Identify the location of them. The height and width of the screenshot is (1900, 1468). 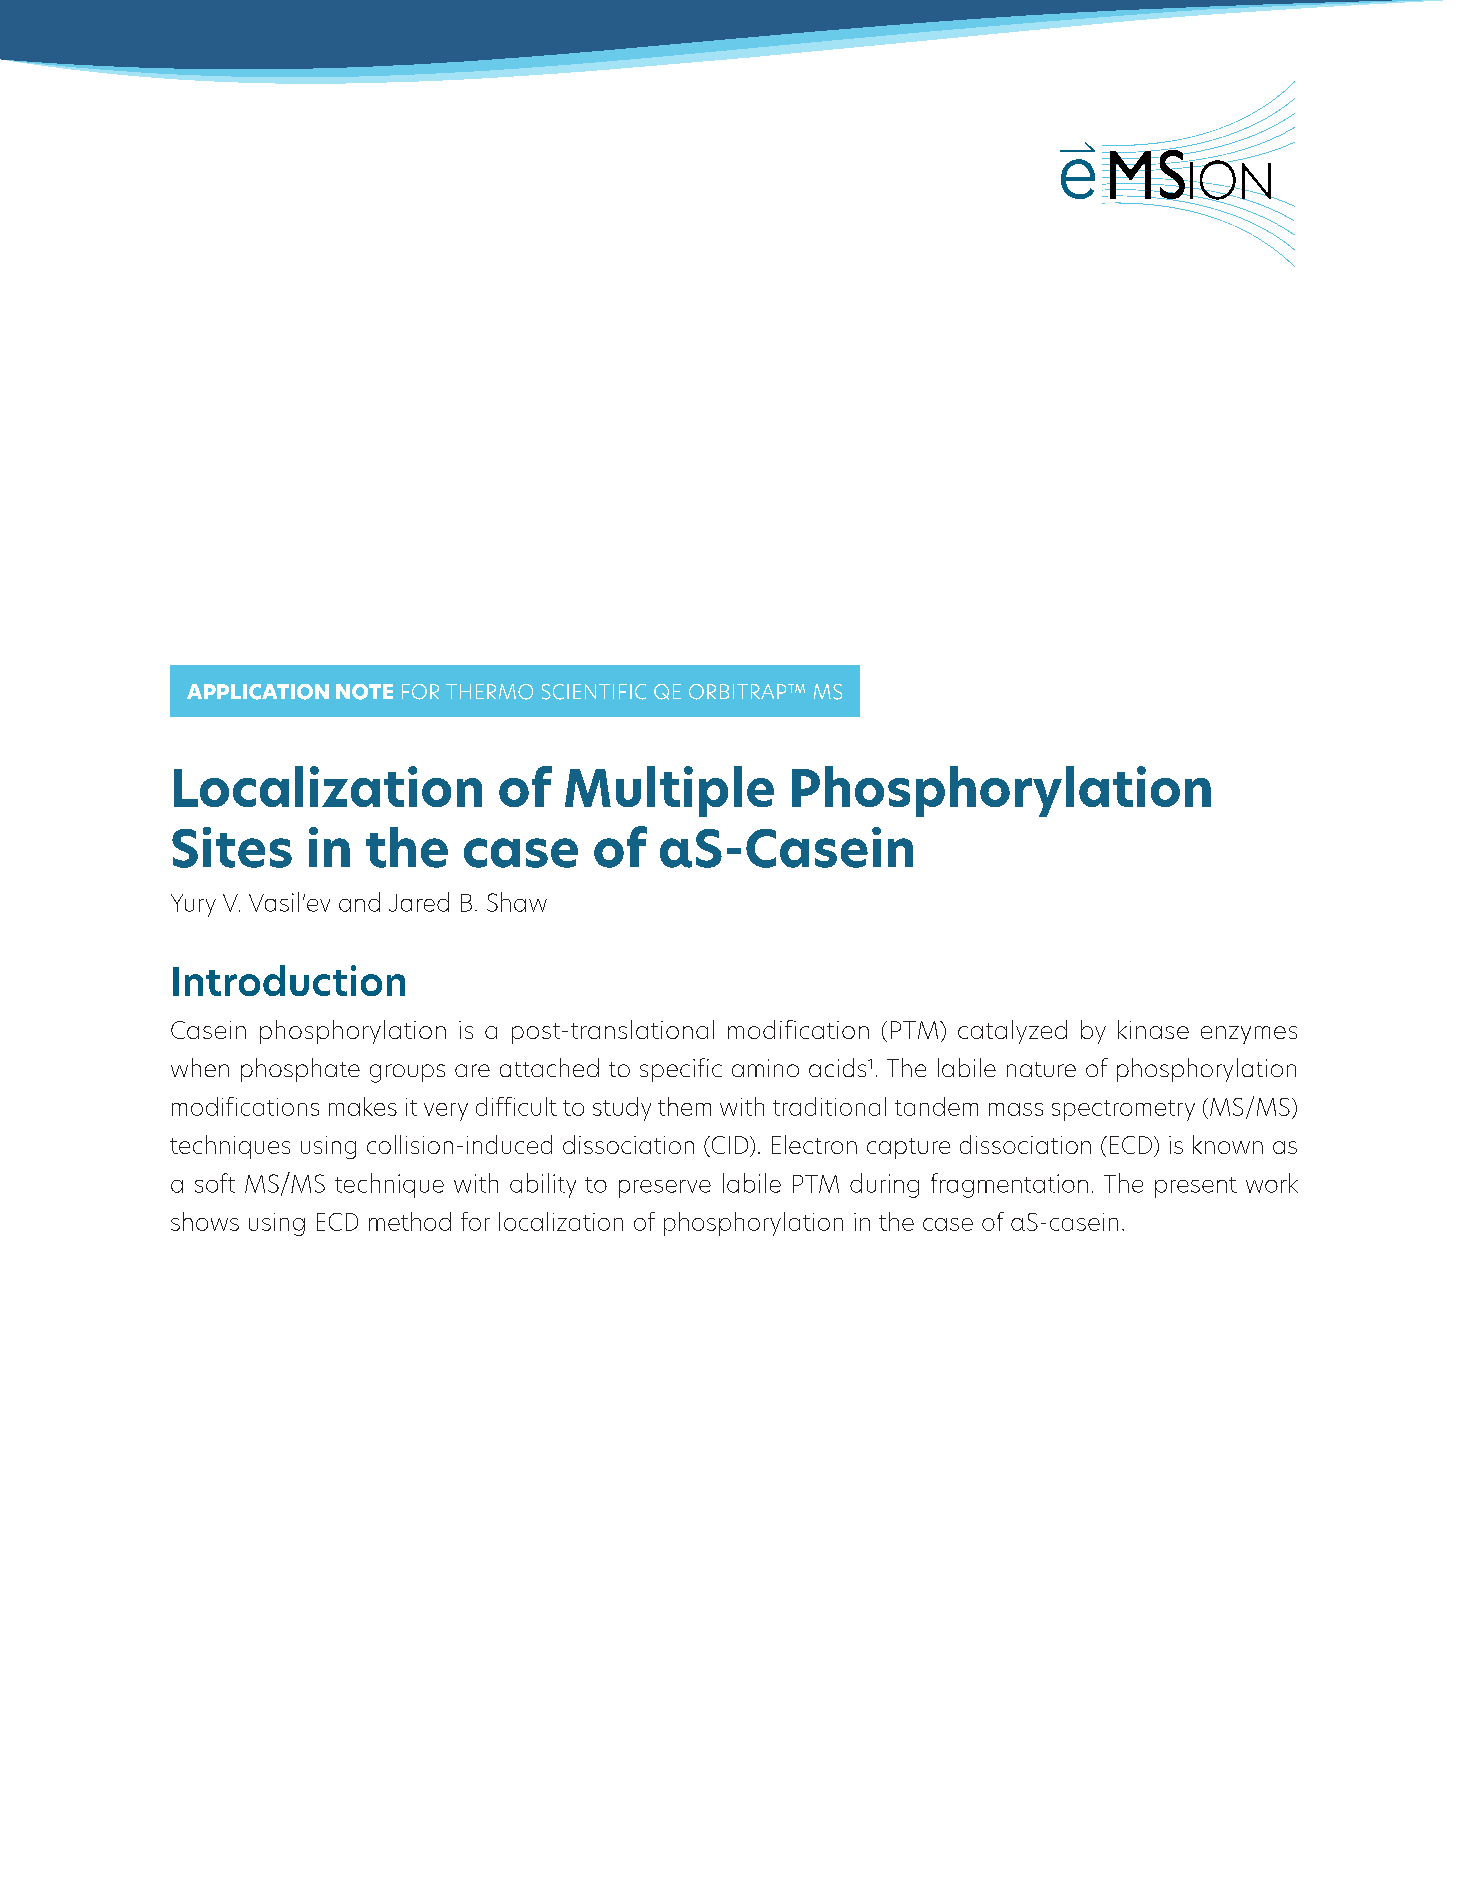
(684, 1106).
